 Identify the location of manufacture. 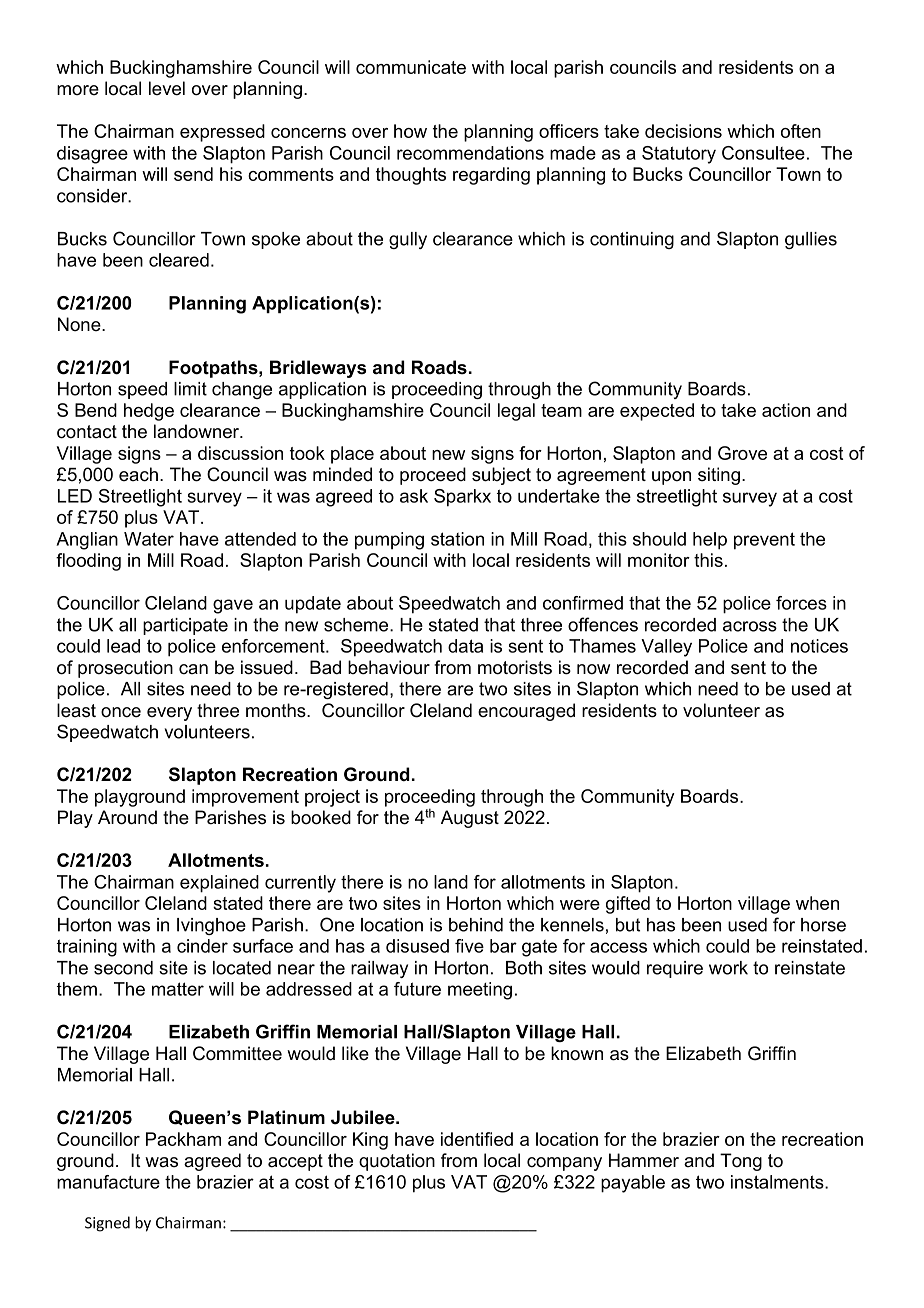
(108, 1182).
